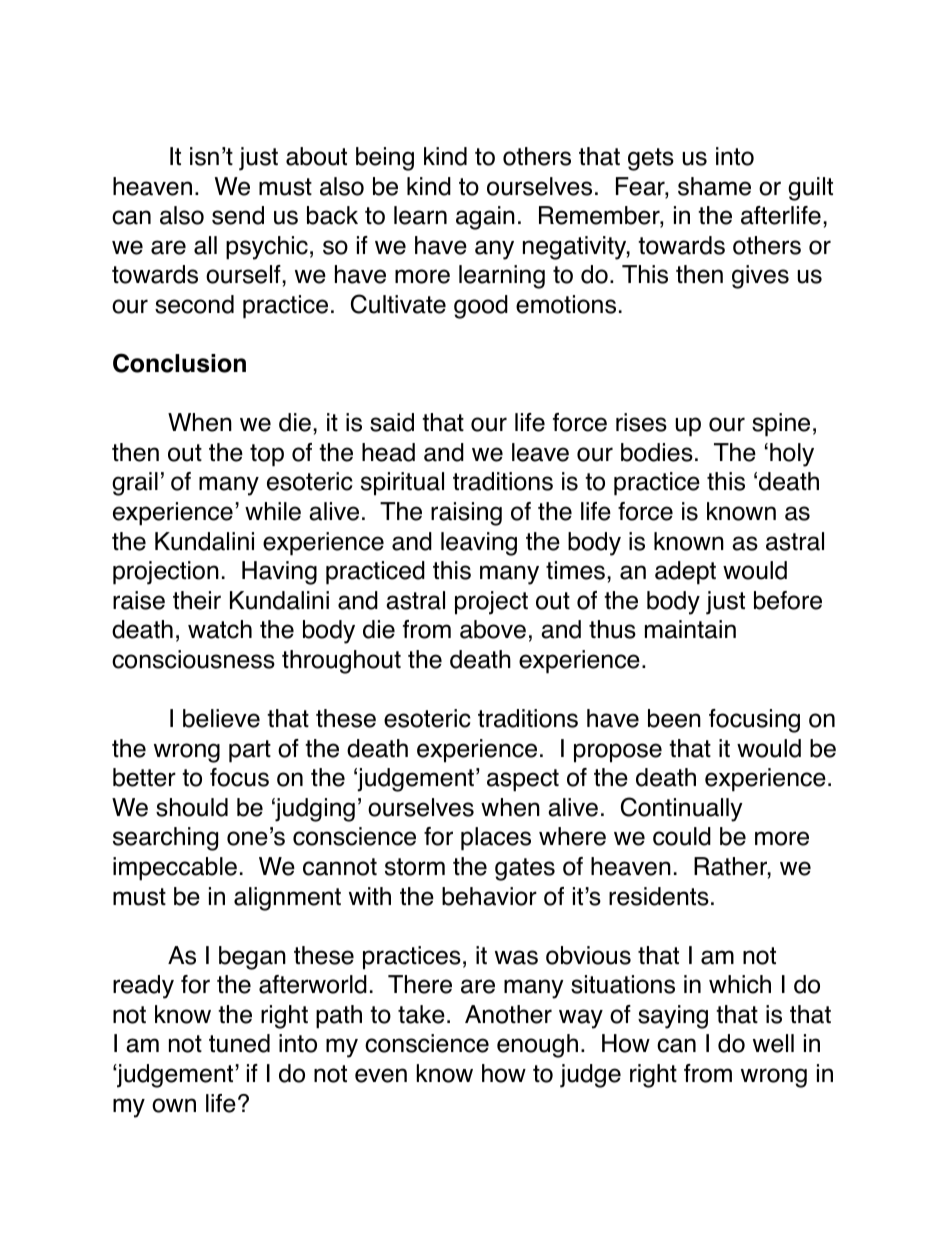  What do you see at coordinates (714, 186) in the image?
I see `shame` at bounding box center [714, 186].
